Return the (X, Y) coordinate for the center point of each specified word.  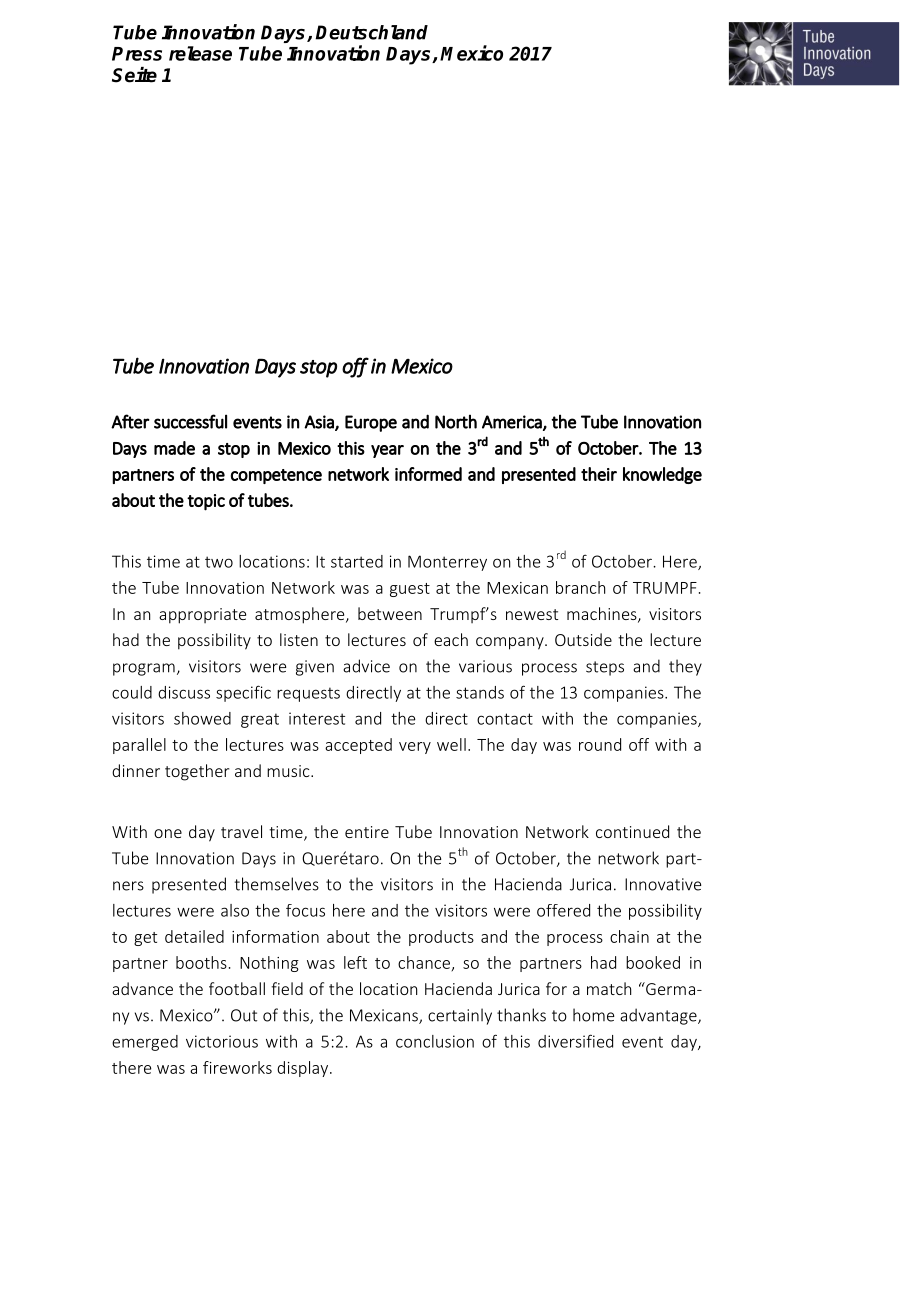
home (593, 1015)
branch (580, 587)
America (513, 422)
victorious (222, 1041)
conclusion (435, 1041)
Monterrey (447, 563)
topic (206, 502)
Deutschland (372, 32)
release (200, 53)
